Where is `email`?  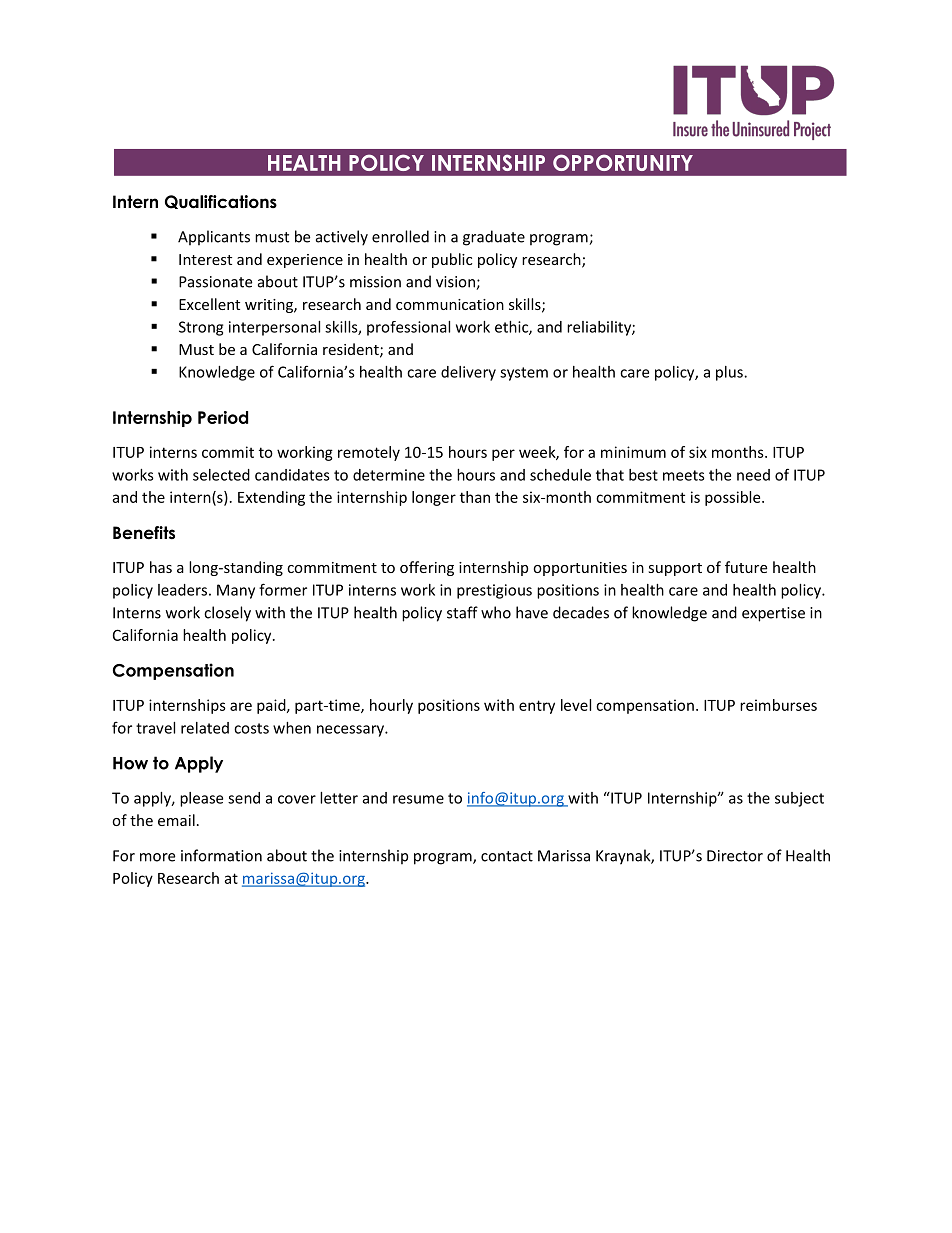 email is located at coordinates (176, 820).
